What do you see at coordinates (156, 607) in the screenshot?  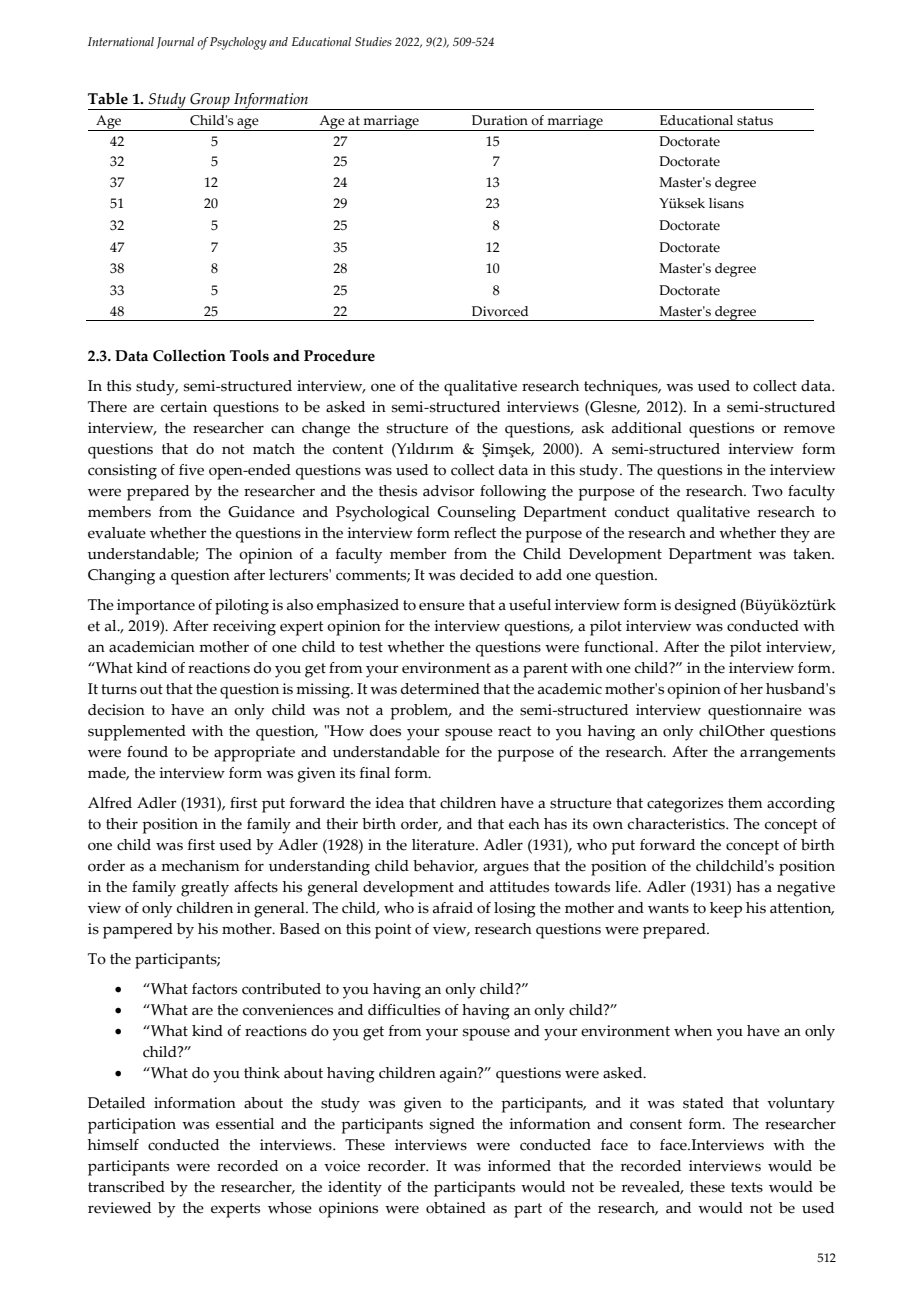 I see `importance` at bounding box center [156, 607].
